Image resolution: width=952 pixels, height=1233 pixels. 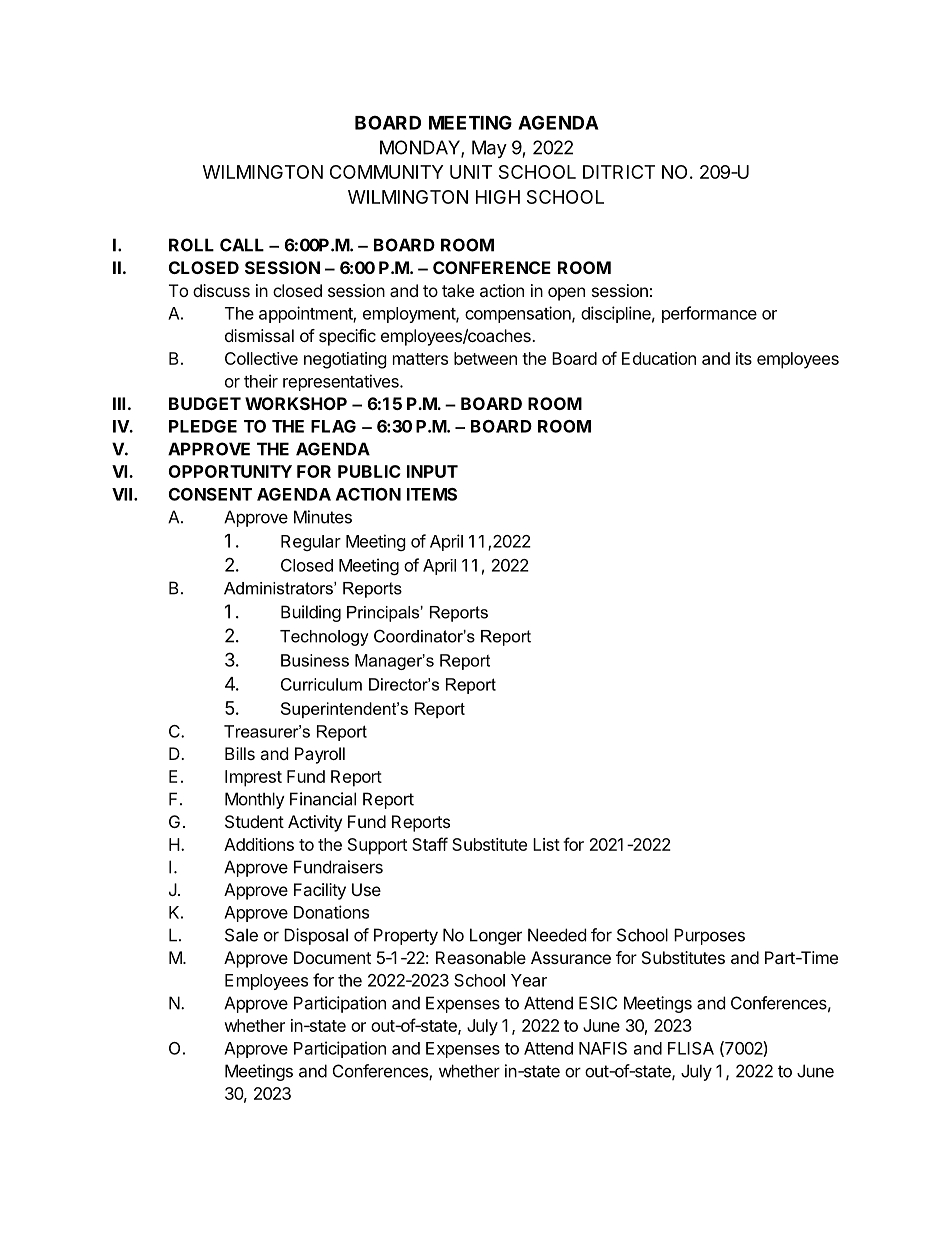 I want to click on HIGH, so click(x=498, y=197).
